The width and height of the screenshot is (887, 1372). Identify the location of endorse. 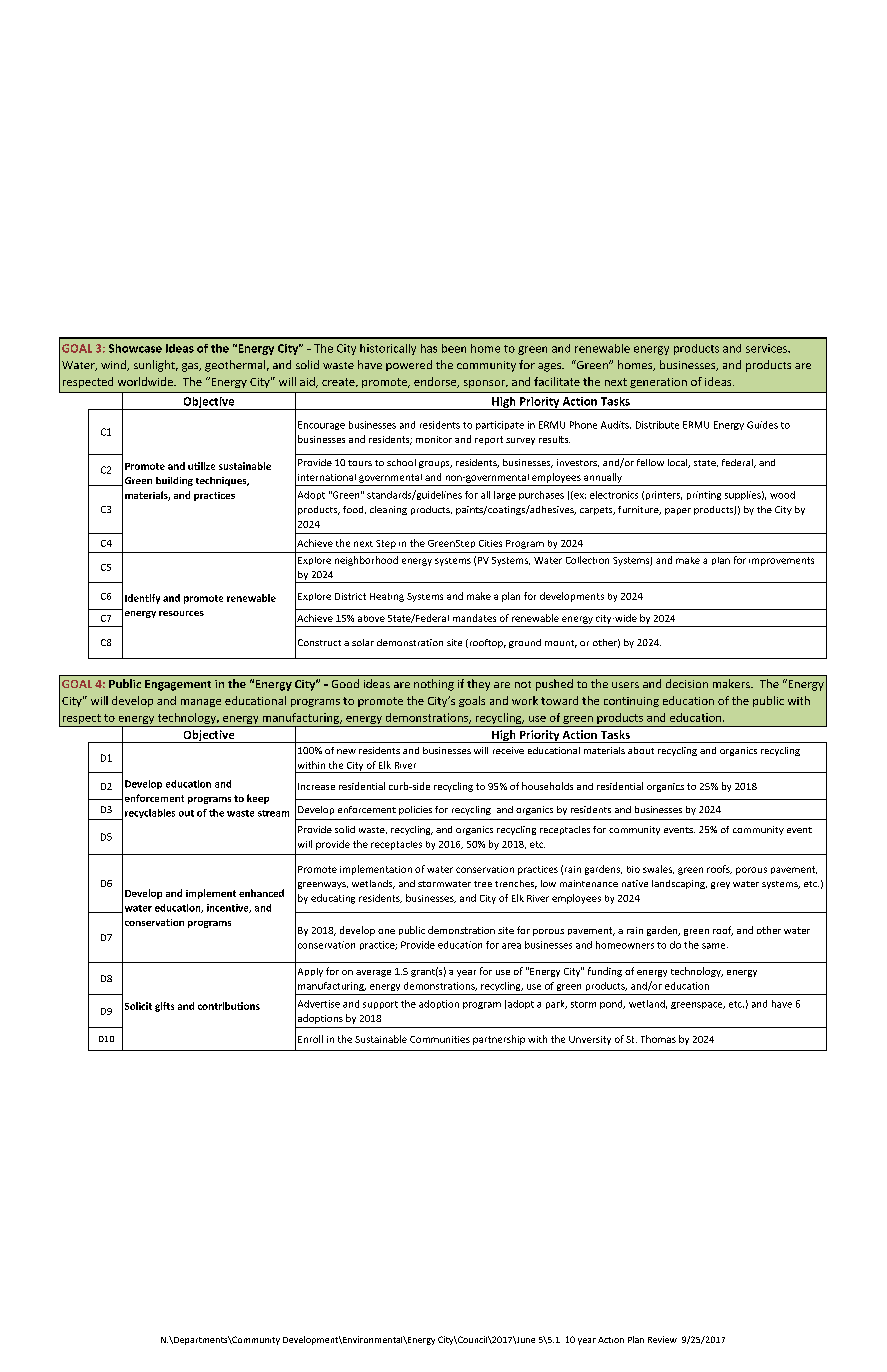
(436, 382).
